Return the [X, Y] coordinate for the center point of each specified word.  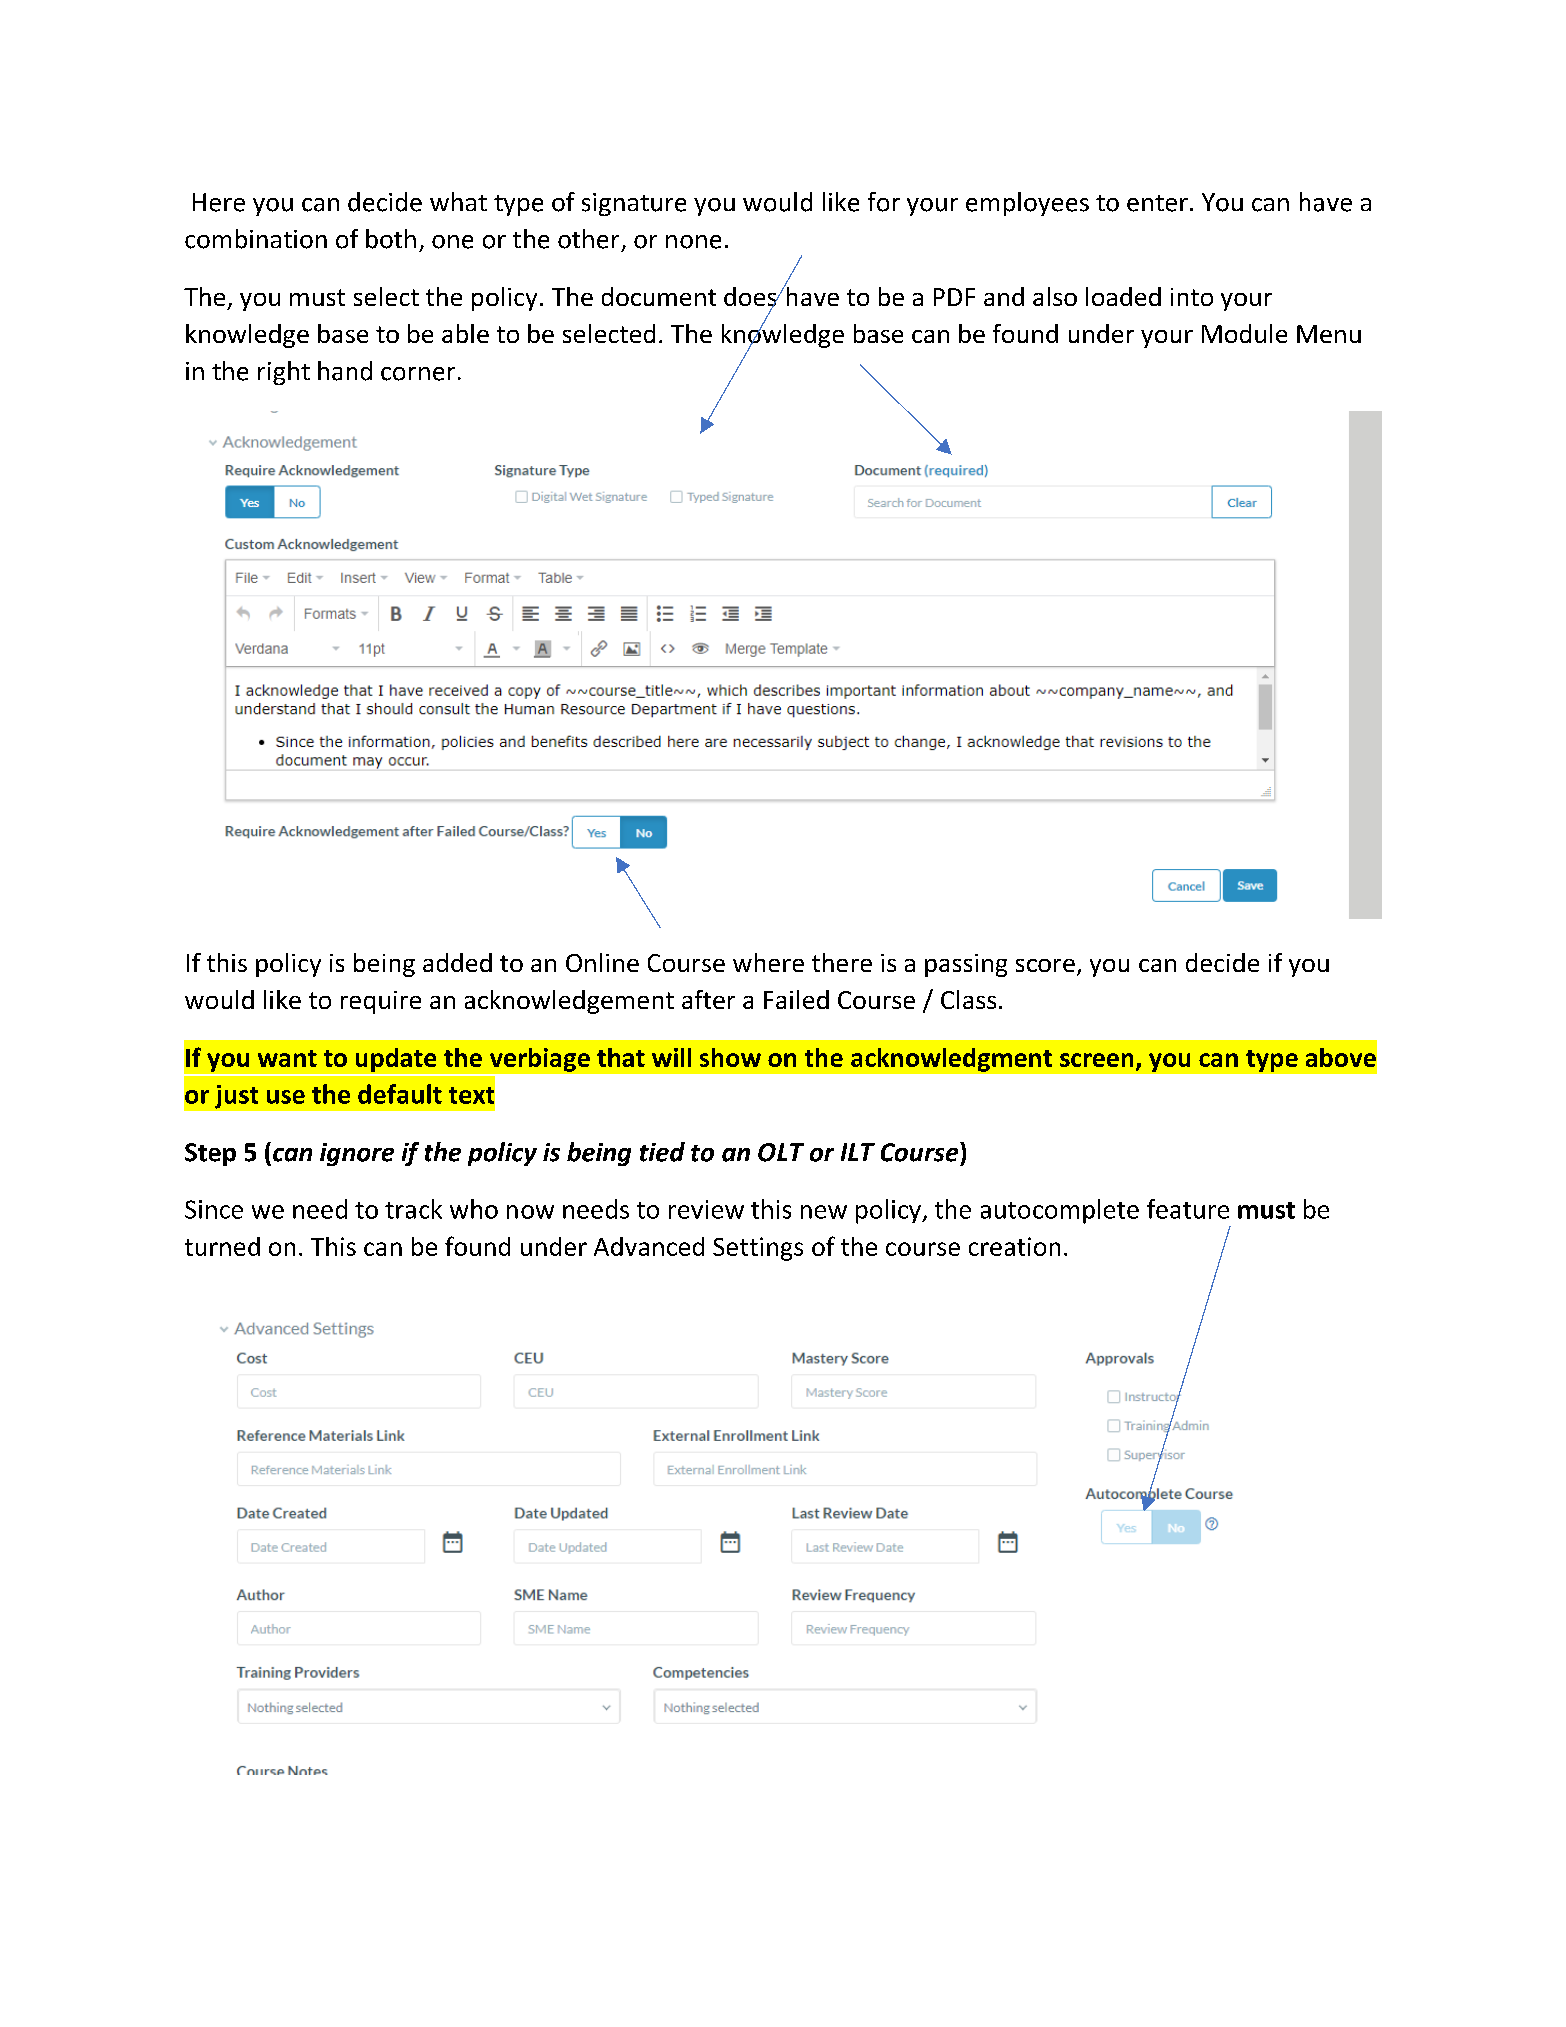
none [693, 242]
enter [1157, 203]
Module [1244, 333]
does [751, 298]
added [457, 962]
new [824, 1212]
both [391, 239]
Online [602, 962]
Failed [796, 999]
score [1045, 965]
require [381, 1002]
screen [1096, 1060]
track [413, 1209]
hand [345, 371]
